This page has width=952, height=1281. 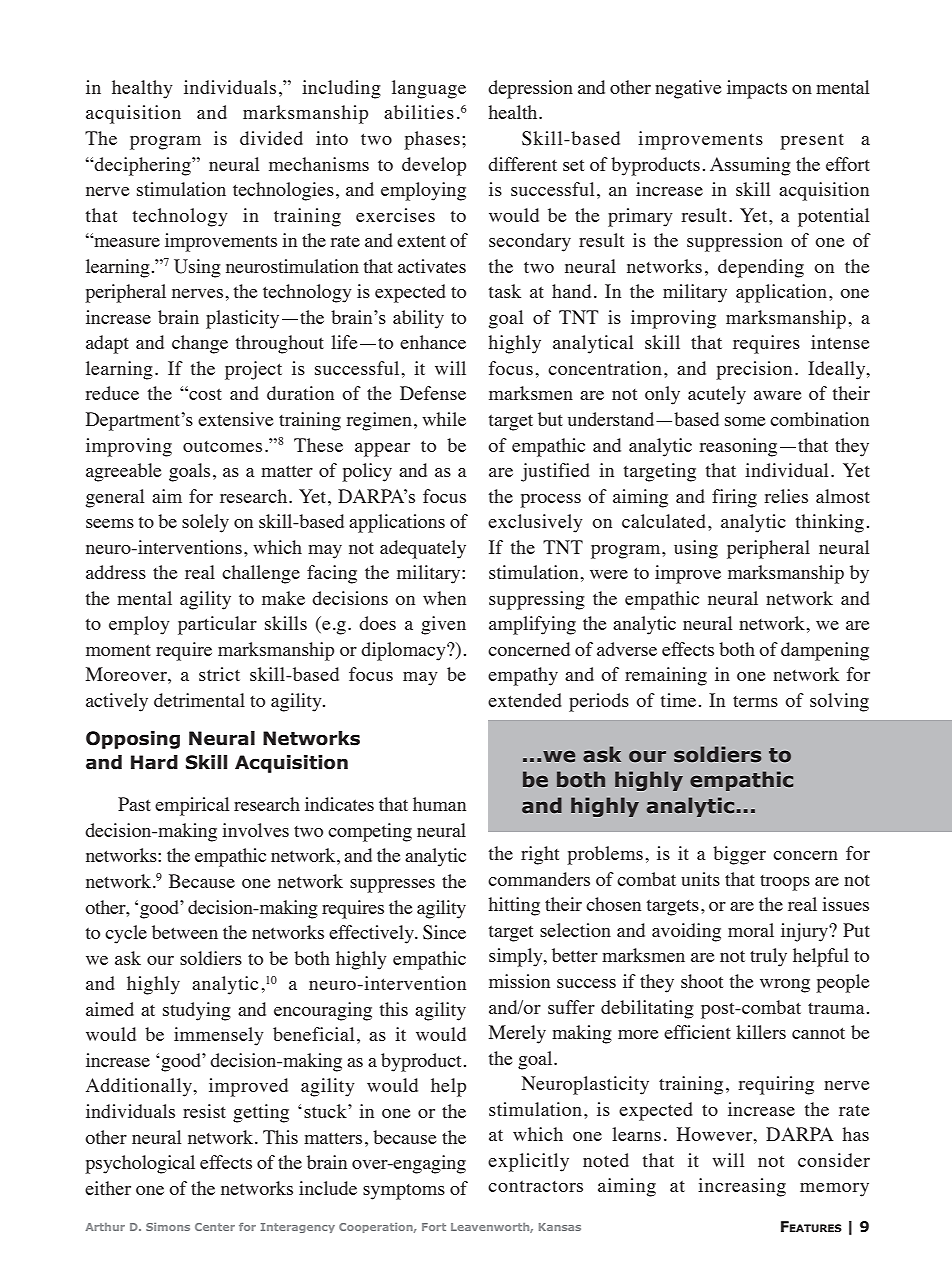 I want to click on deciphering, so click(x=143, y=166).
